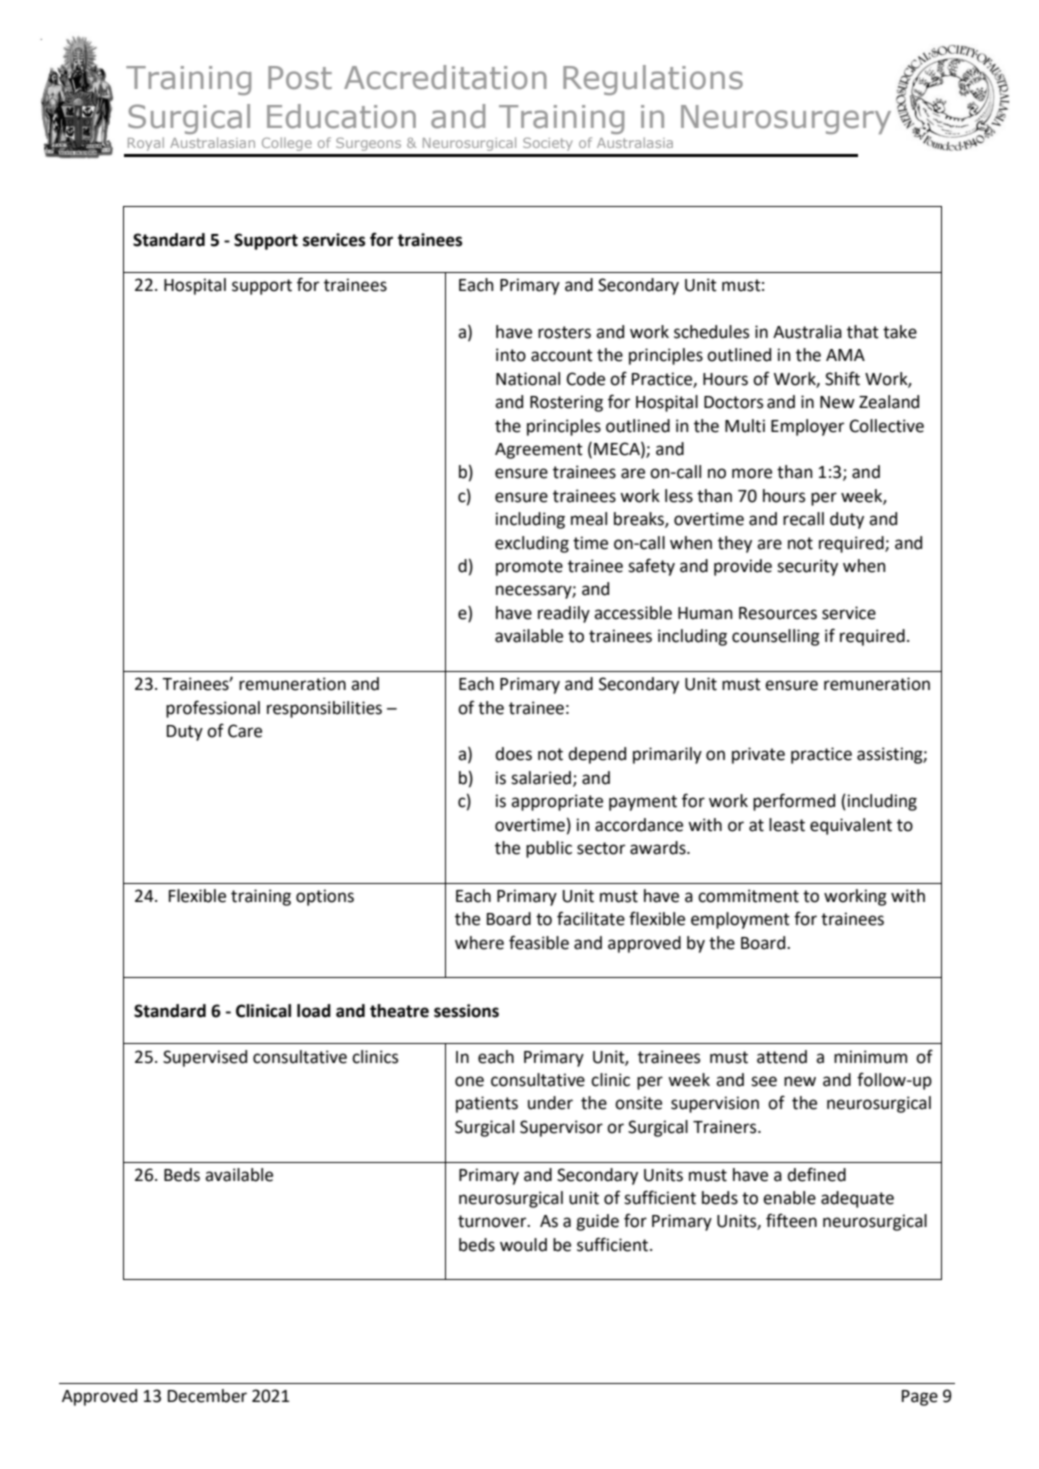  Describe the element at coordinates (325, 897) in the screenshot. I see `options` at that location.
